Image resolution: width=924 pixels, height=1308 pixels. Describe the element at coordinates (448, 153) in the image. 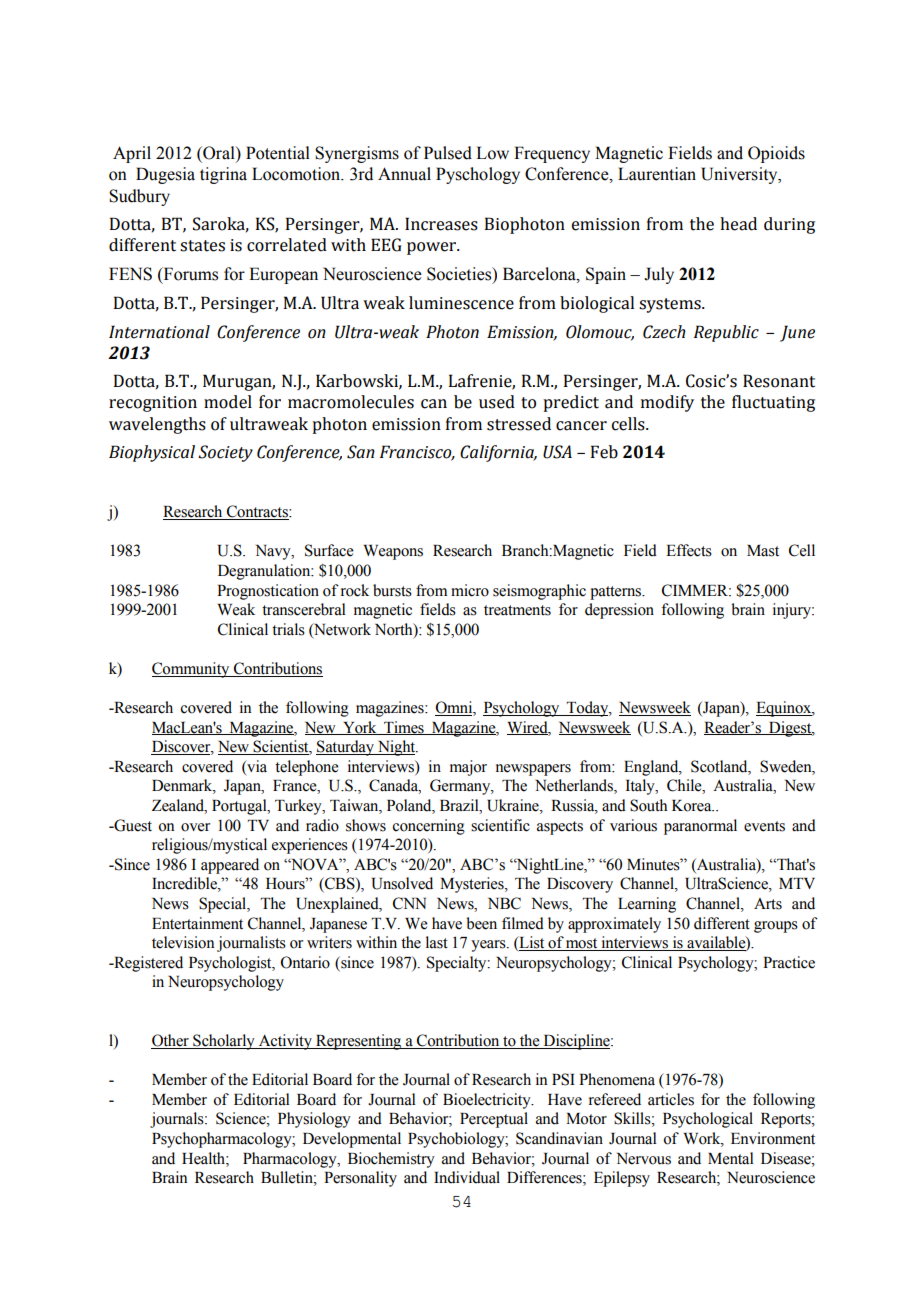

I see `Pulsed` at that location.
